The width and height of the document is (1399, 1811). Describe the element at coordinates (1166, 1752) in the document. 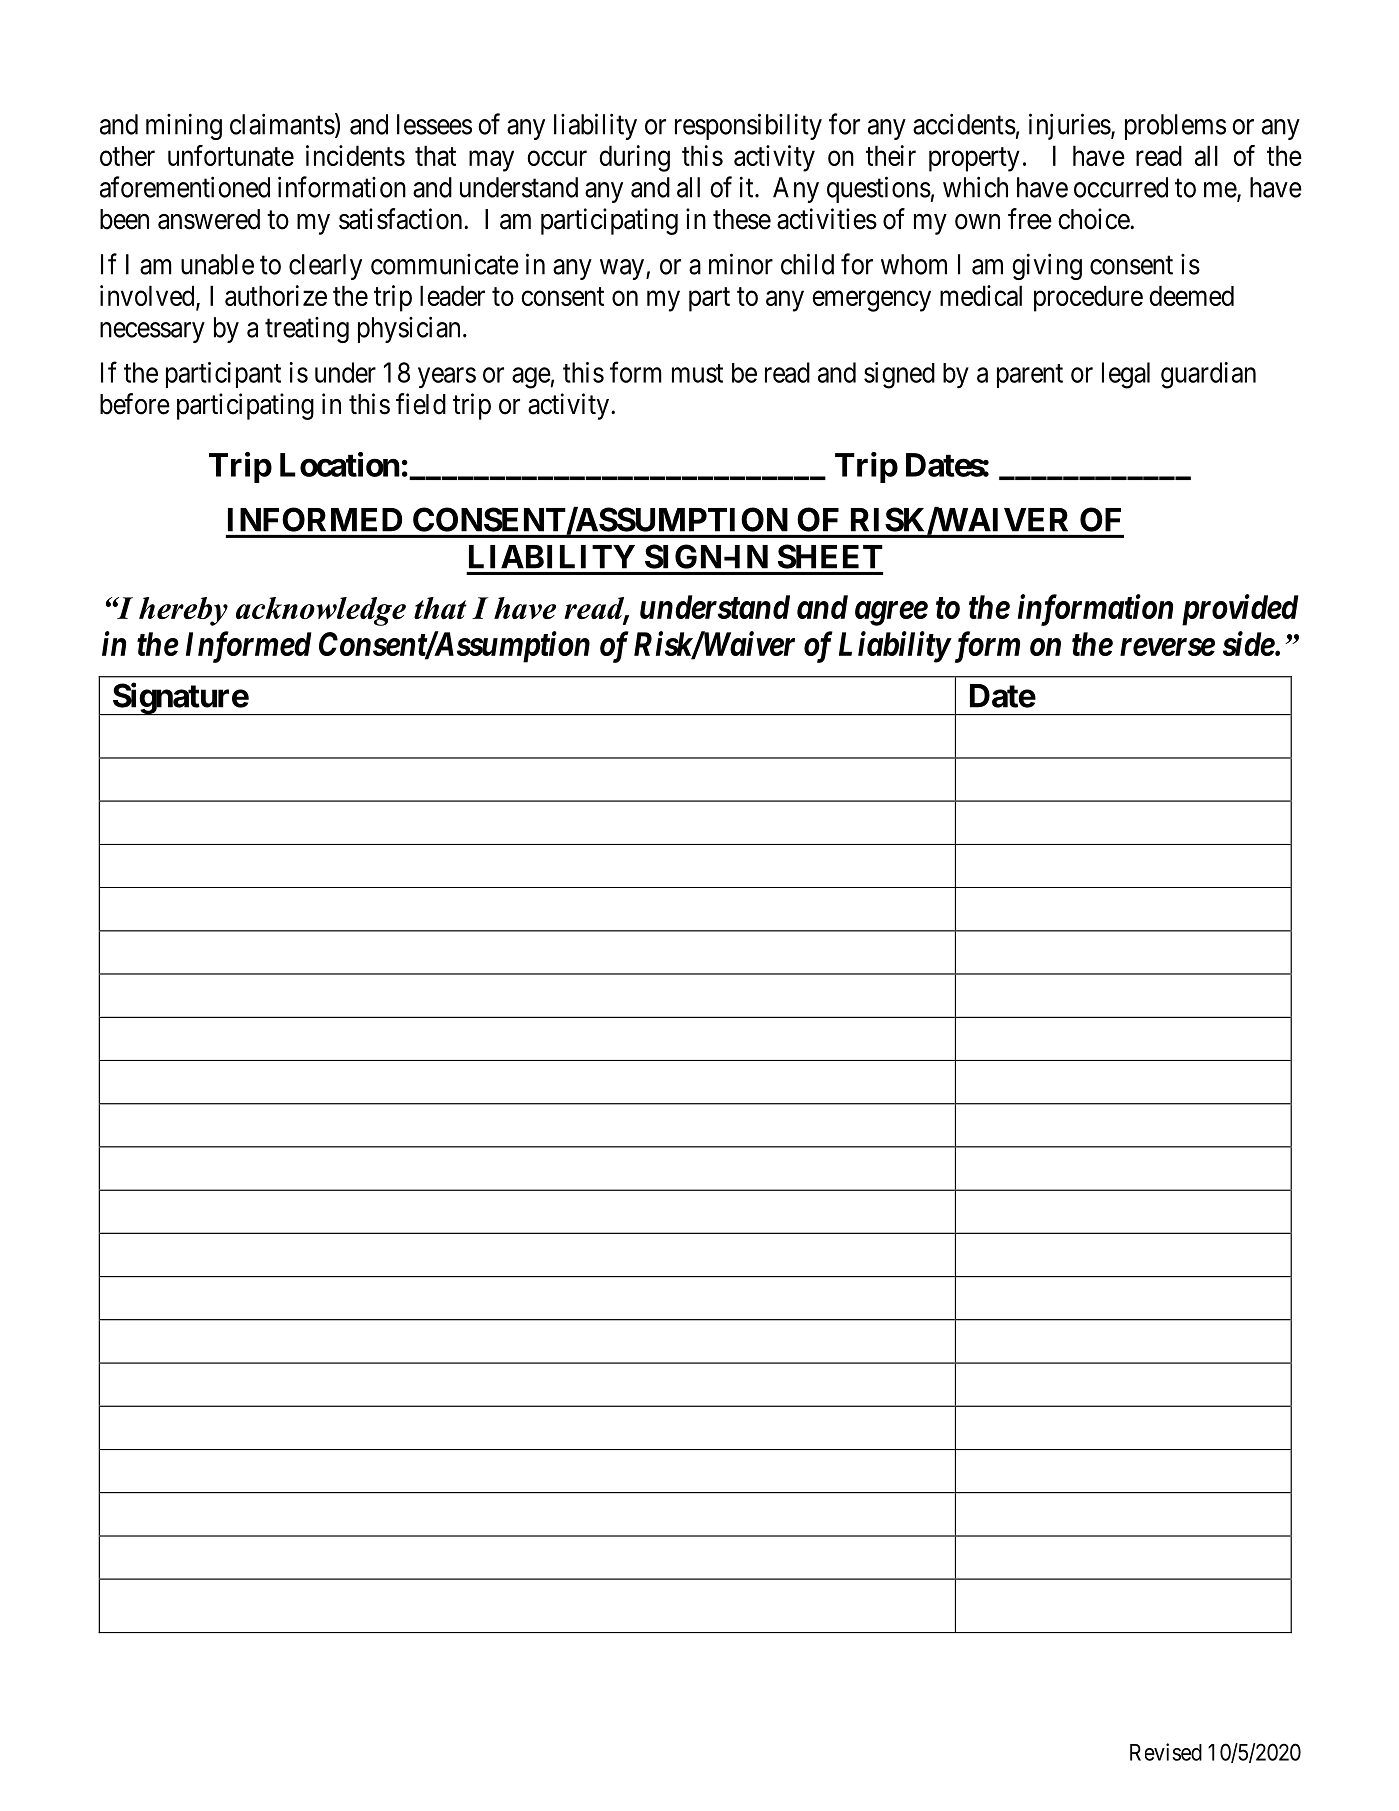

I see `Revised` at that location.
